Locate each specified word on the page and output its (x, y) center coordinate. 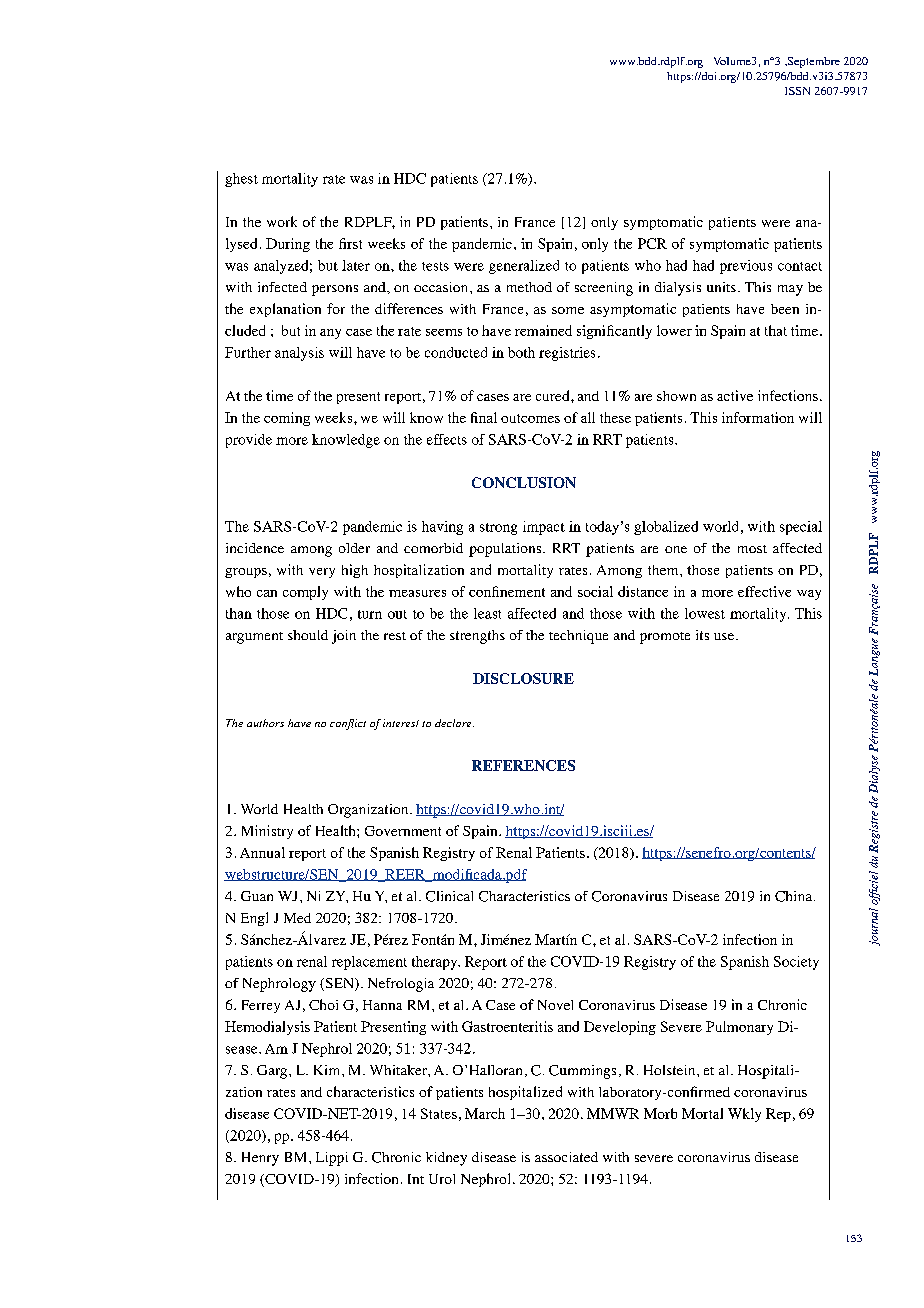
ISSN (797, 91)
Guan (257, 896)
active (735, 395)
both (521, 352)
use (724, 636)
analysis (299, 354)
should (308, 635)
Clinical (449, 896)
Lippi (332, 1159)
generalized (524, 267)
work (282, 221)
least (487, 613)
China (793, 896)
